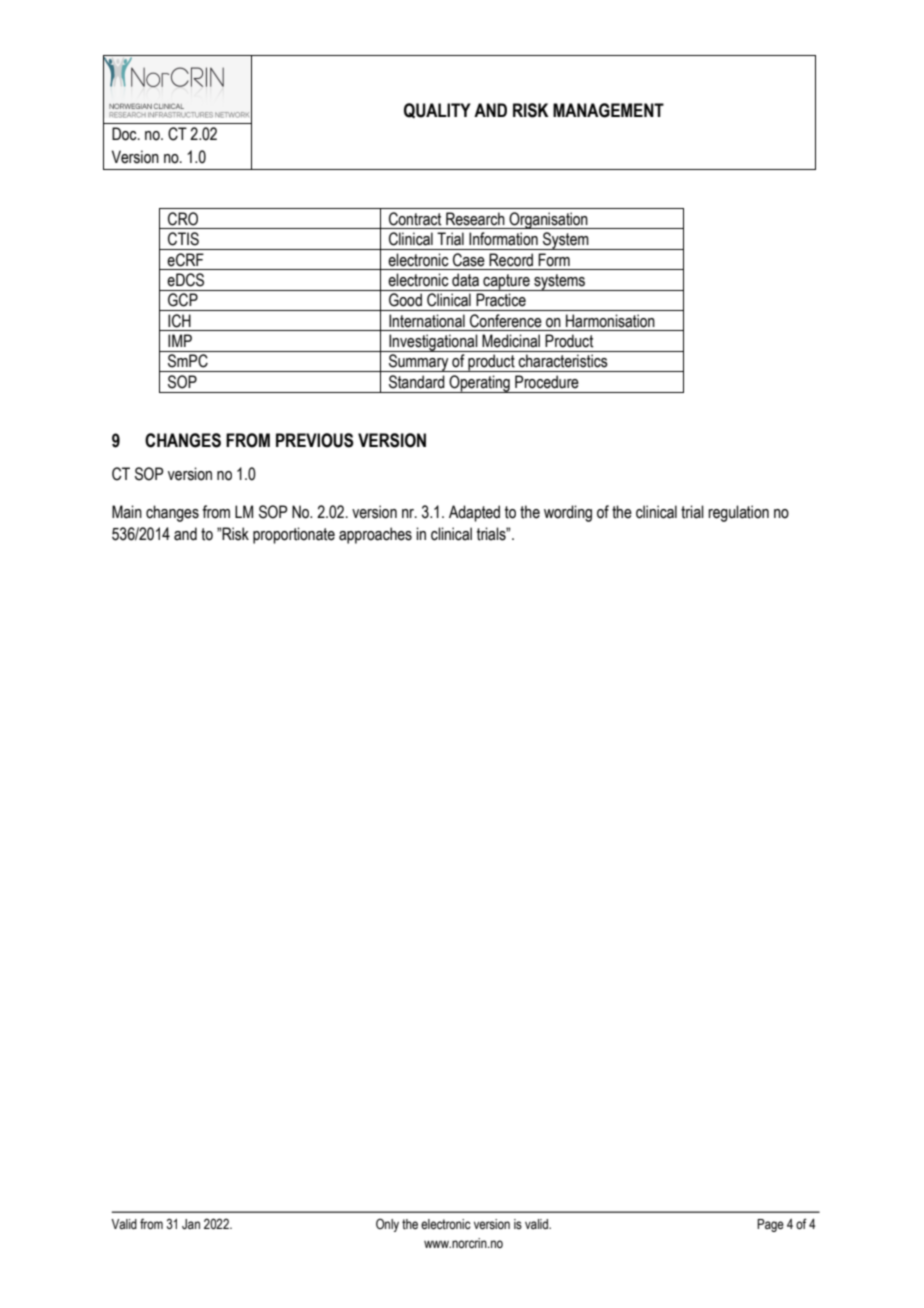 The width and height of the image is (924, 1308). What do you see at coordinates (608, 110) in the image?
I see `MANAGEMENT` at bounding box center [608, 110].
